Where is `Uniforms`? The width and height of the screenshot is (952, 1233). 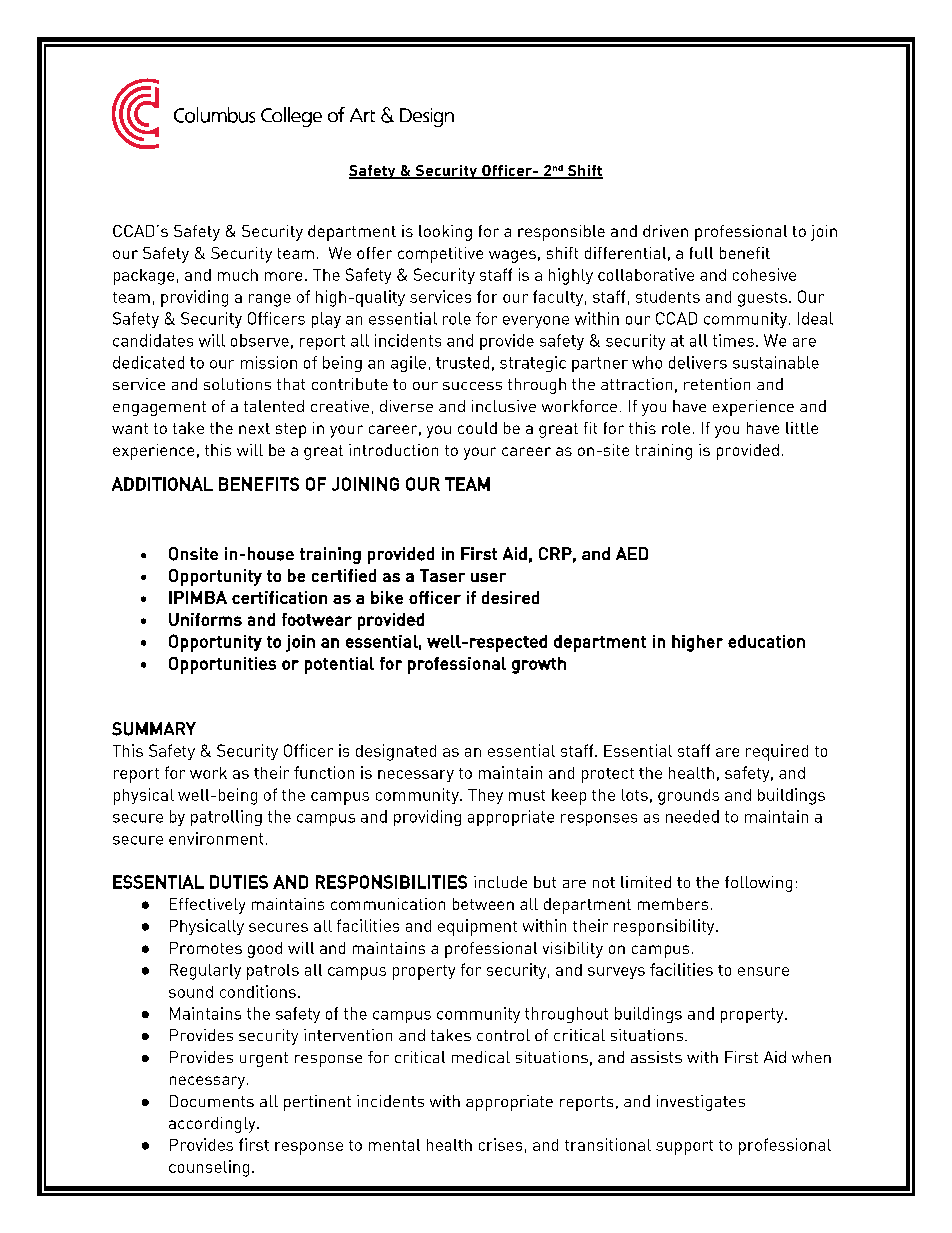 Uniforms is located at coordinates (205, 619).
